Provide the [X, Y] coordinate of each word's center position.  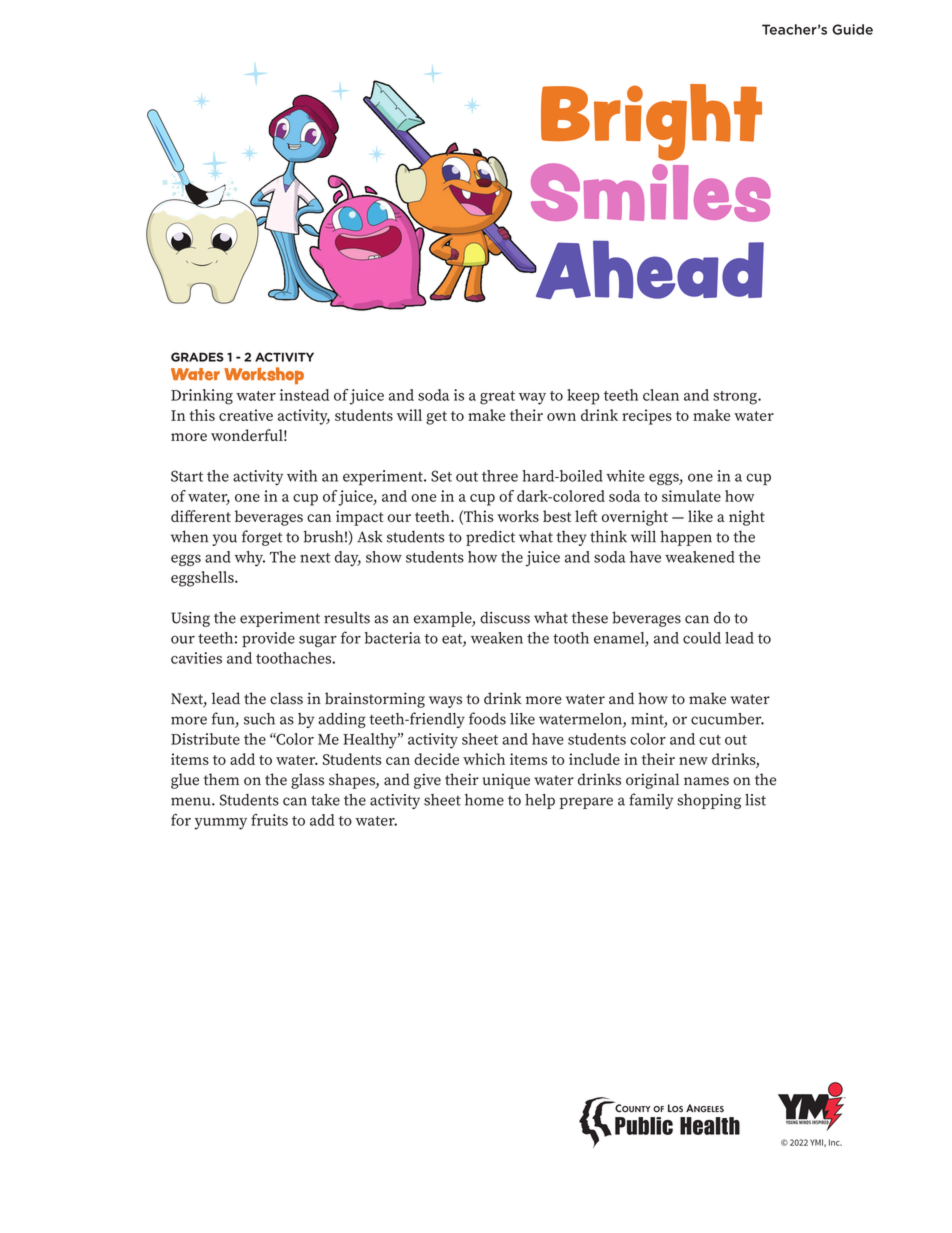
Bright [651, 122]
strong [736, 398]
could [702, 638]
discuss [505, 617]
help [540, 801]
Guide [852, 29]
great [497, 398]
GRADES [197, 357]
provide [268, 640]
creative [246, 415]
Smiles [651, 192]
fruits [269, 820]
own [561, 417]
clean [661, 395]
